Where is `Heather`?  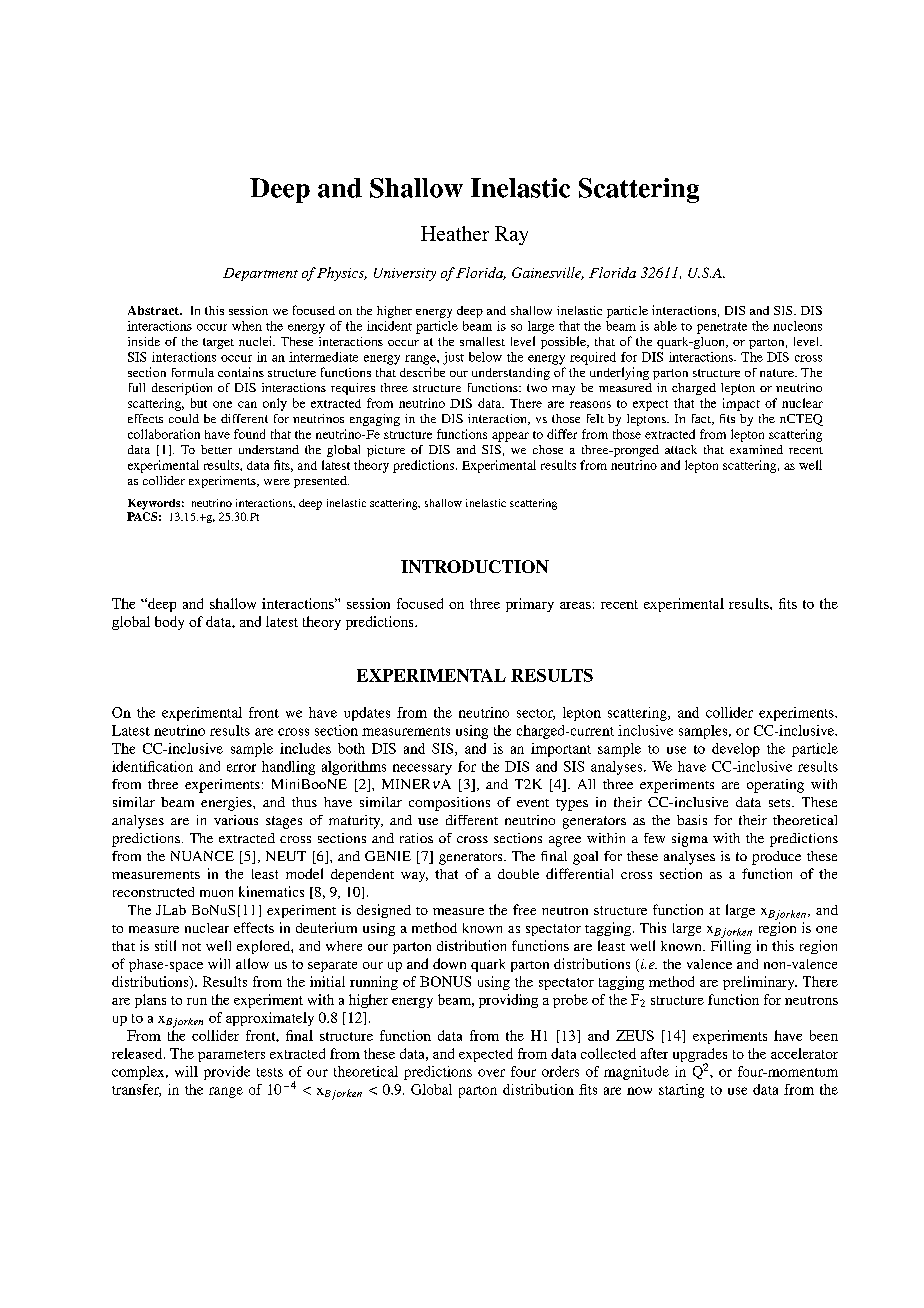
Heather is located at coordinates (455, 233).
